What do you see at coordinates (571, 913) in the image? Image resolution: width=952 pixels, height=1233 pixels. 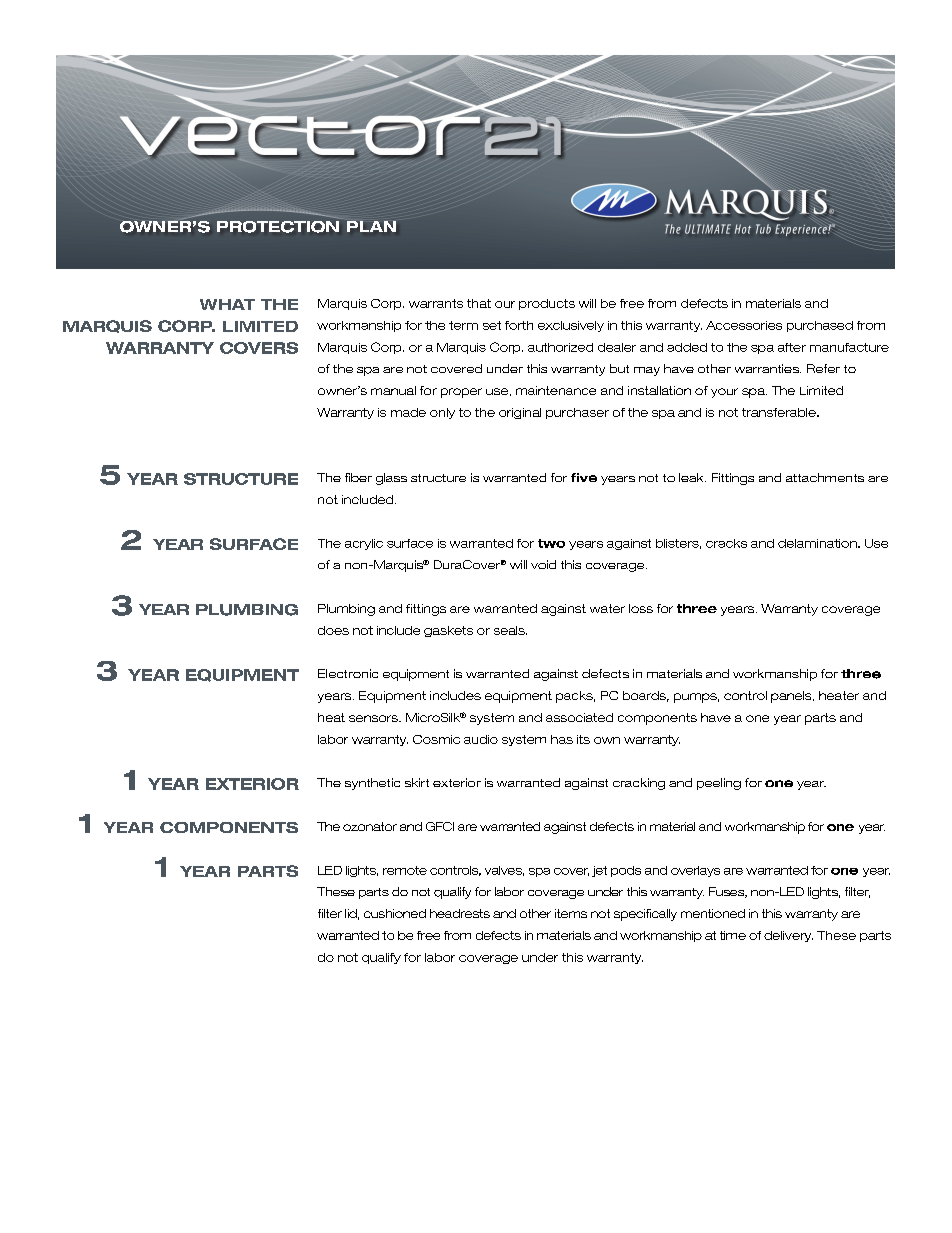 I see `items` at bounding box center [571, 913].
